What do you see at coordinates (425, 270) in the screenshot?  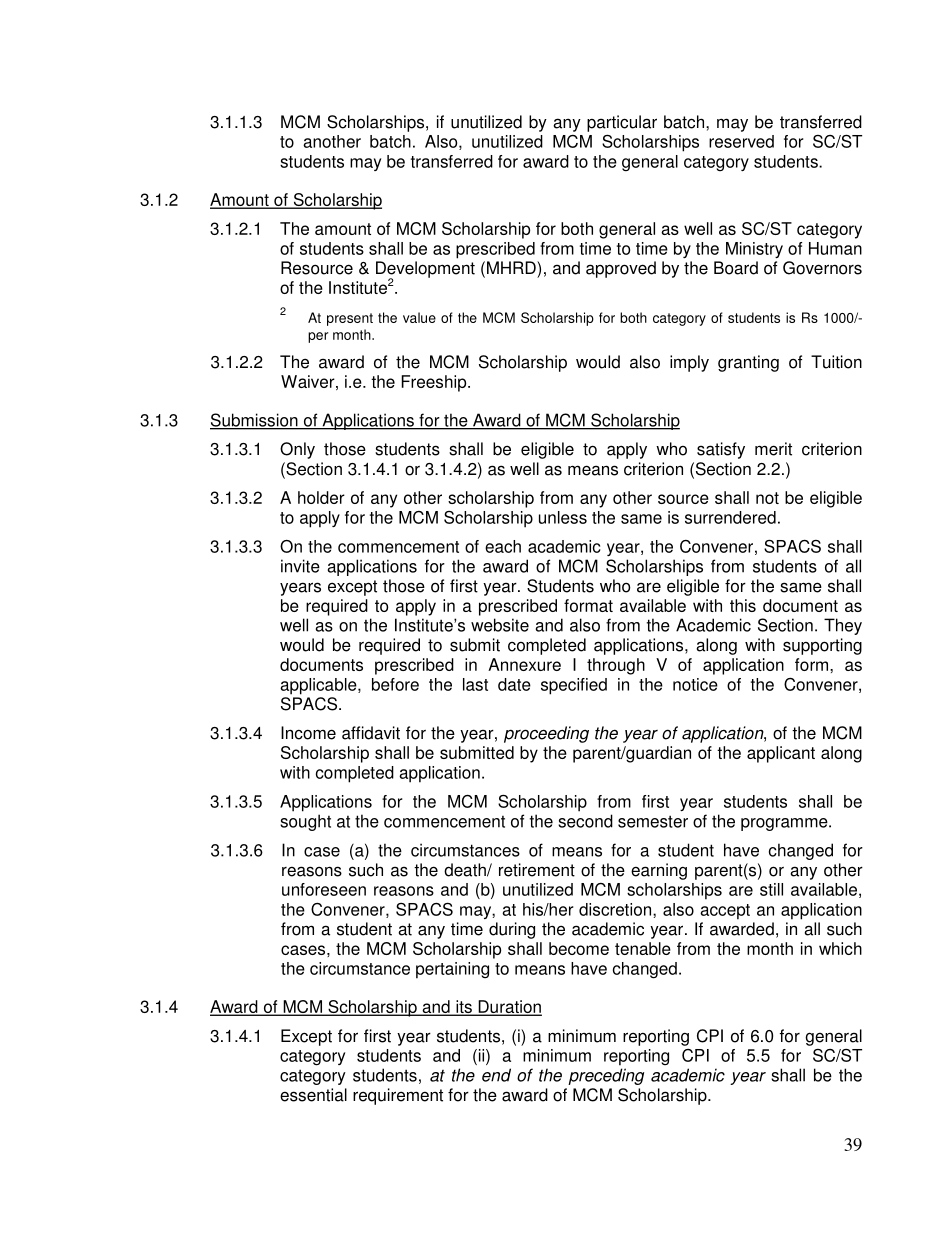 I see `Development` at bounding box center [425, 270].
